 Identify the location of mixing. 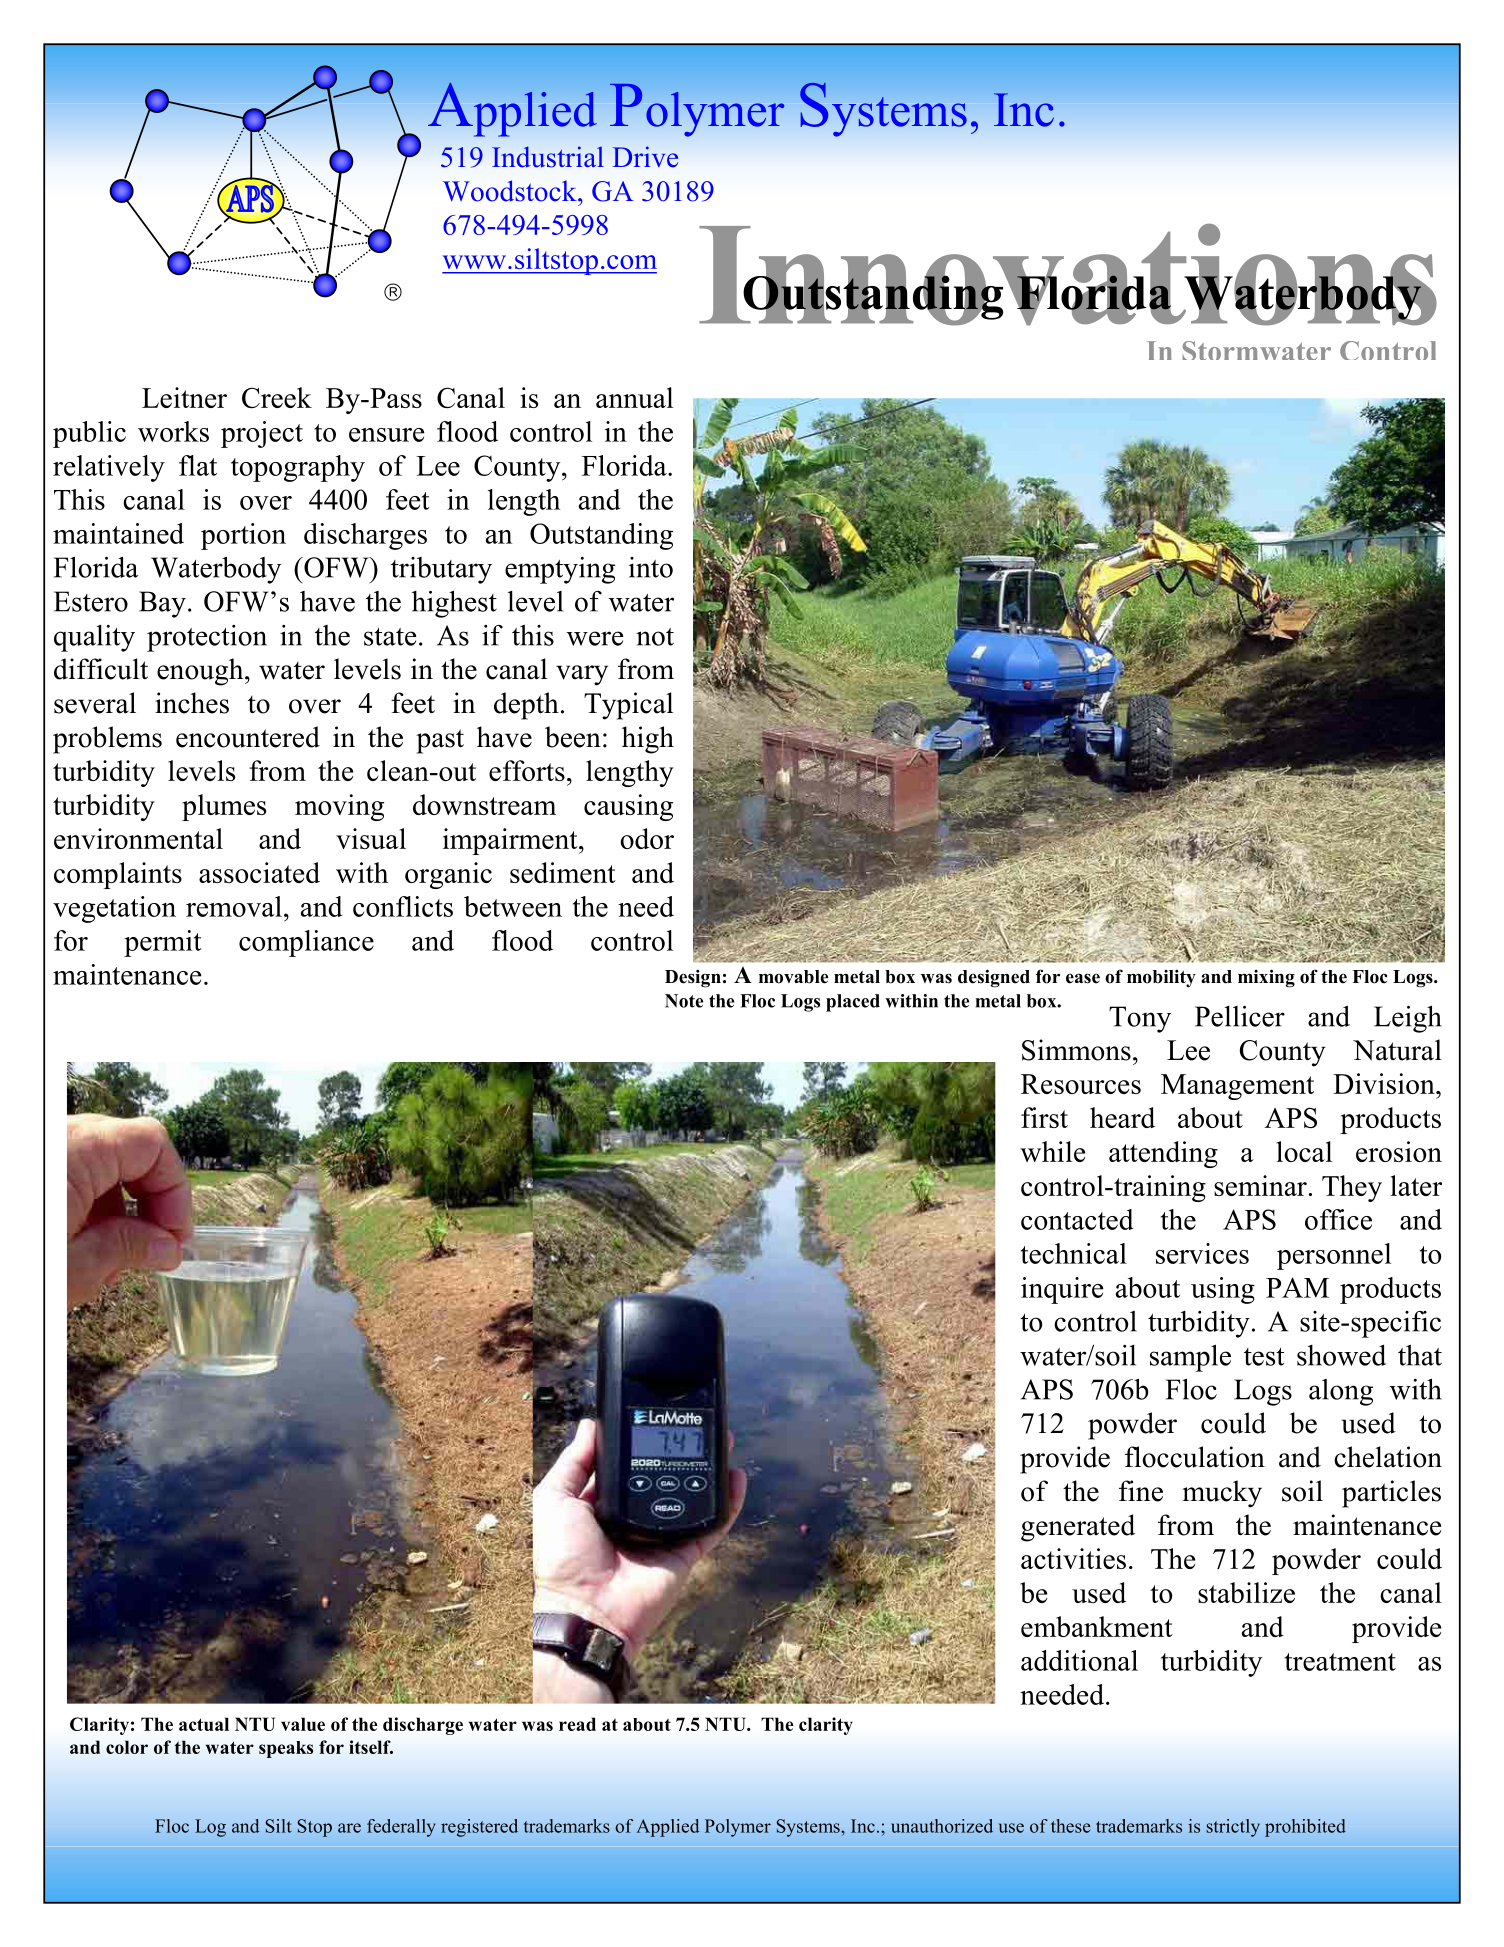
(1266, 978).
